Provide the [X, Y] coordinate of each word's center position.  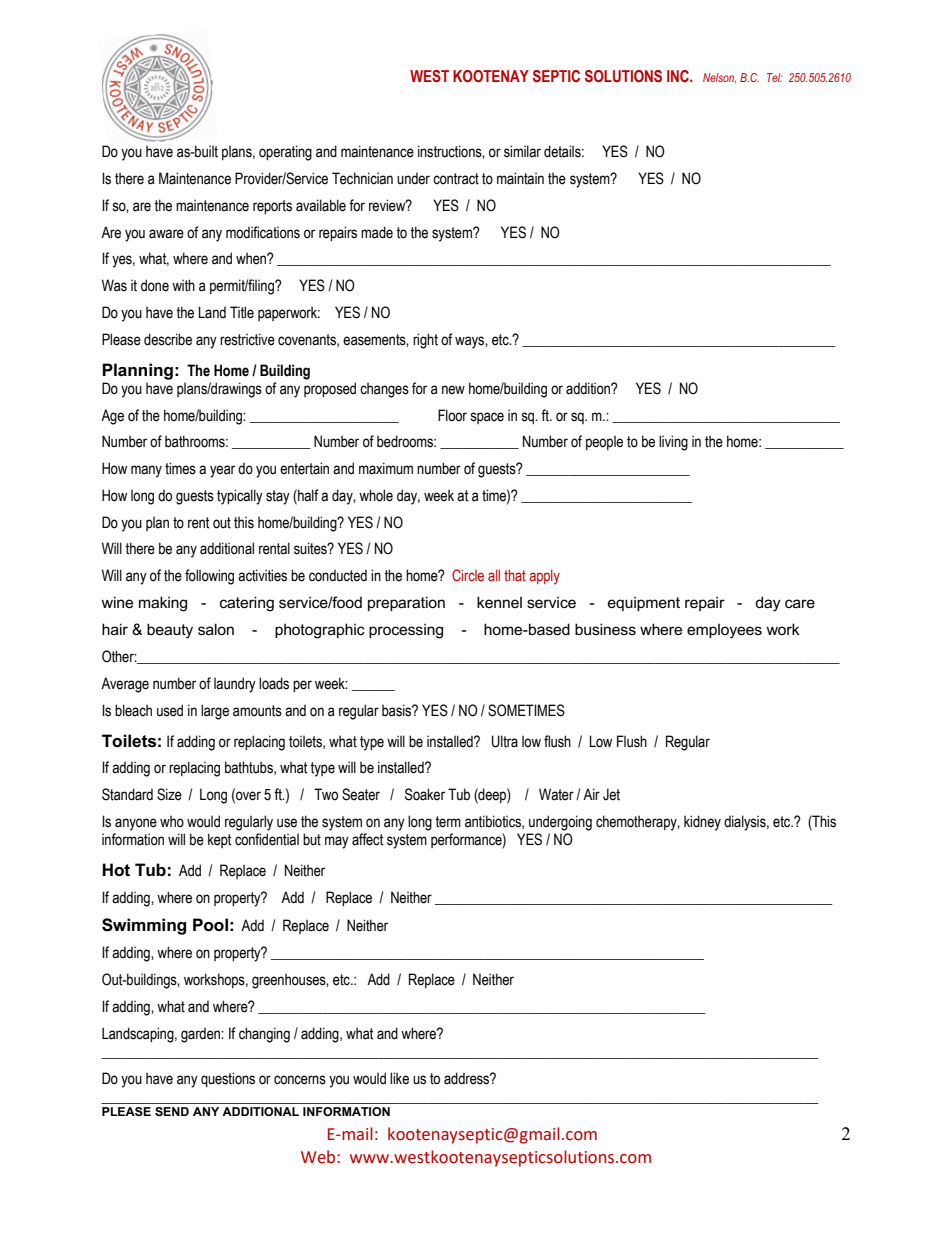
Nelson [719, 78]
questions [228, 1079]
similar [522, 151]
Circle [468, 575]
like [399, 1078]
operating [285, 153]
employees [724, 631]
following [209, 577]
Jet [611, 794]
